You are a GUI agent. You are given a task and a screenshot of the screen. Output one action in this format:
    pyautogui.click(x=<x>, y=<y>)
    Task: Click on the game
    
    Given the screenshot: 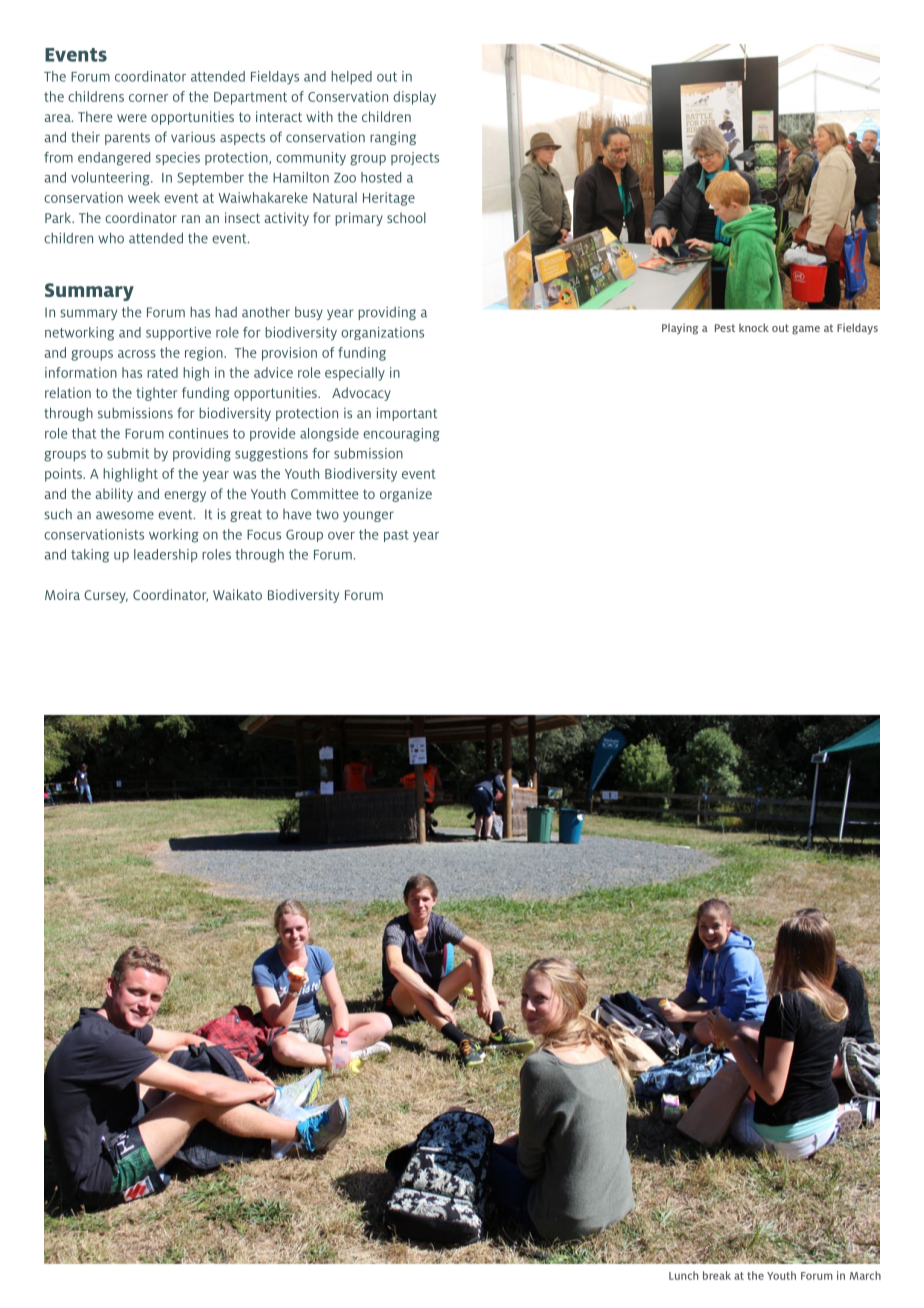 What is the action you would take?
    pyautogui.click(x=806, y=330)
